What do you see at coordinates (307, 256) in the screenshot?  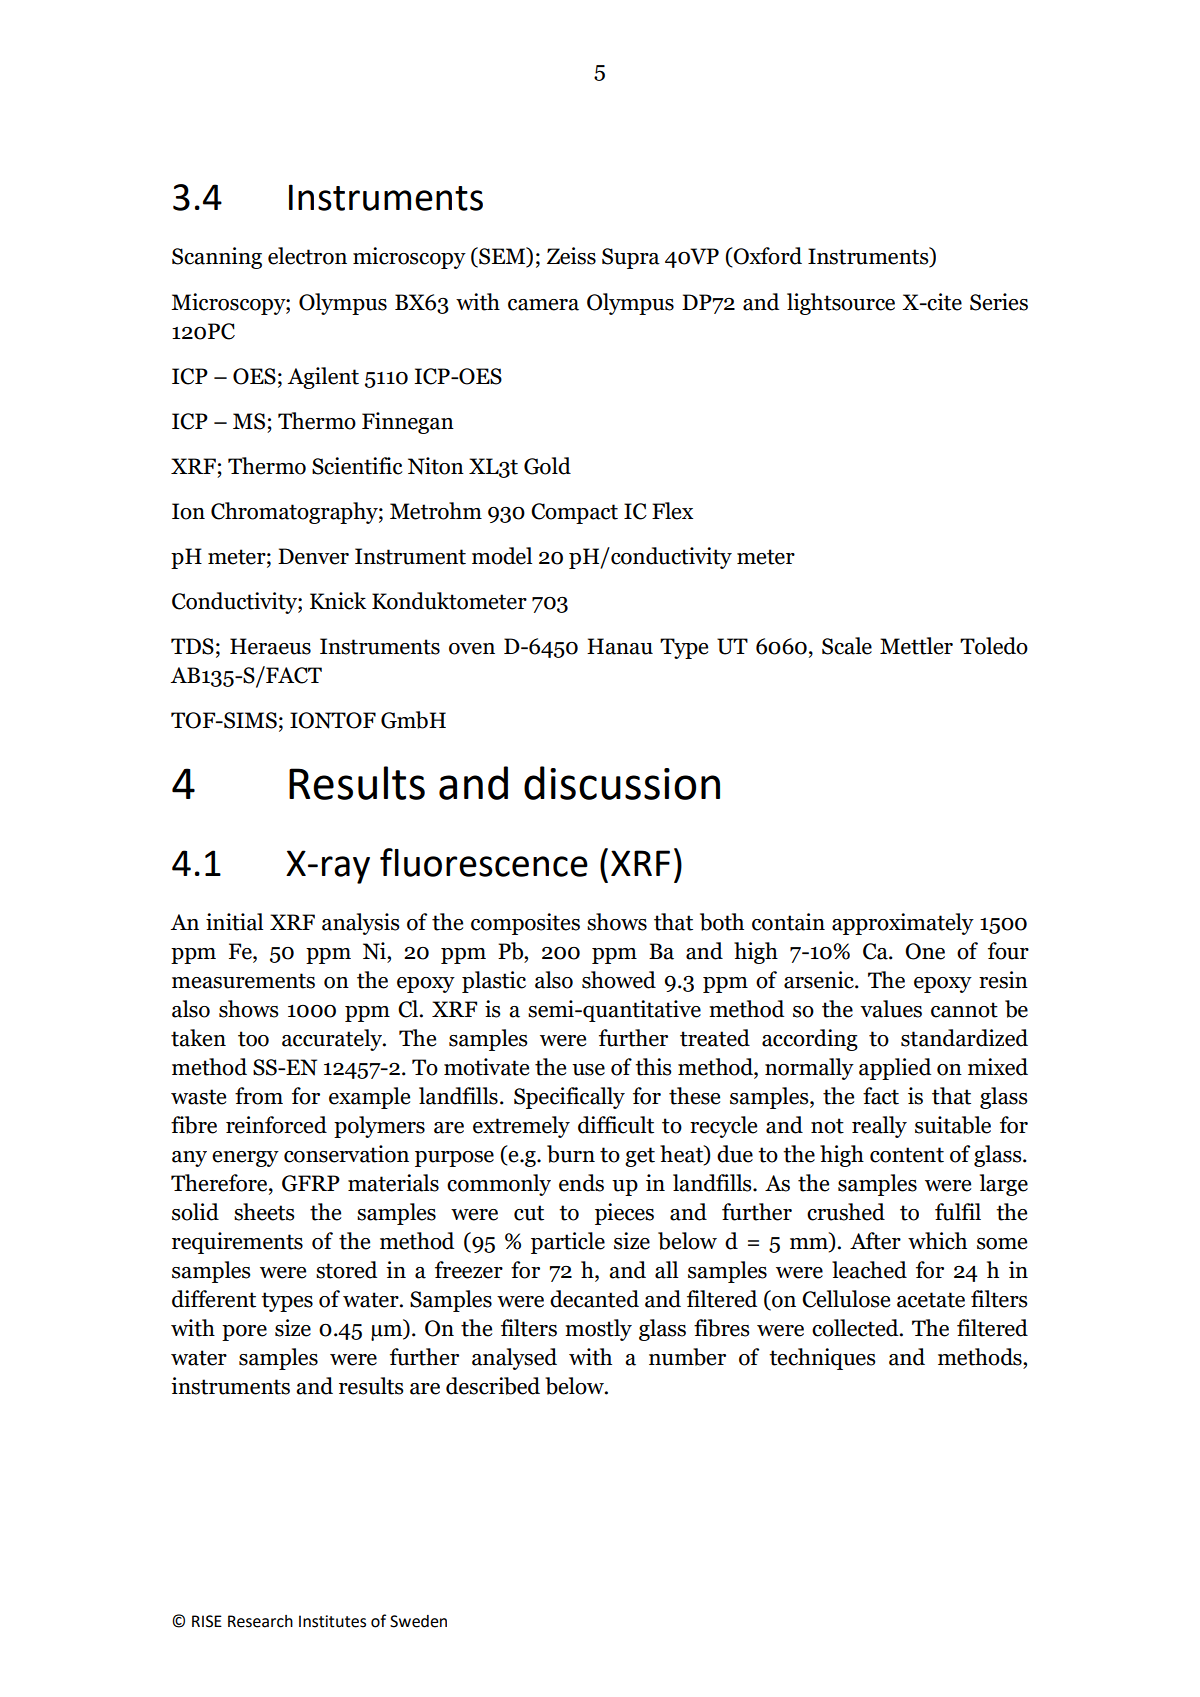 I see `electron` at bounding box center [307, 256].
